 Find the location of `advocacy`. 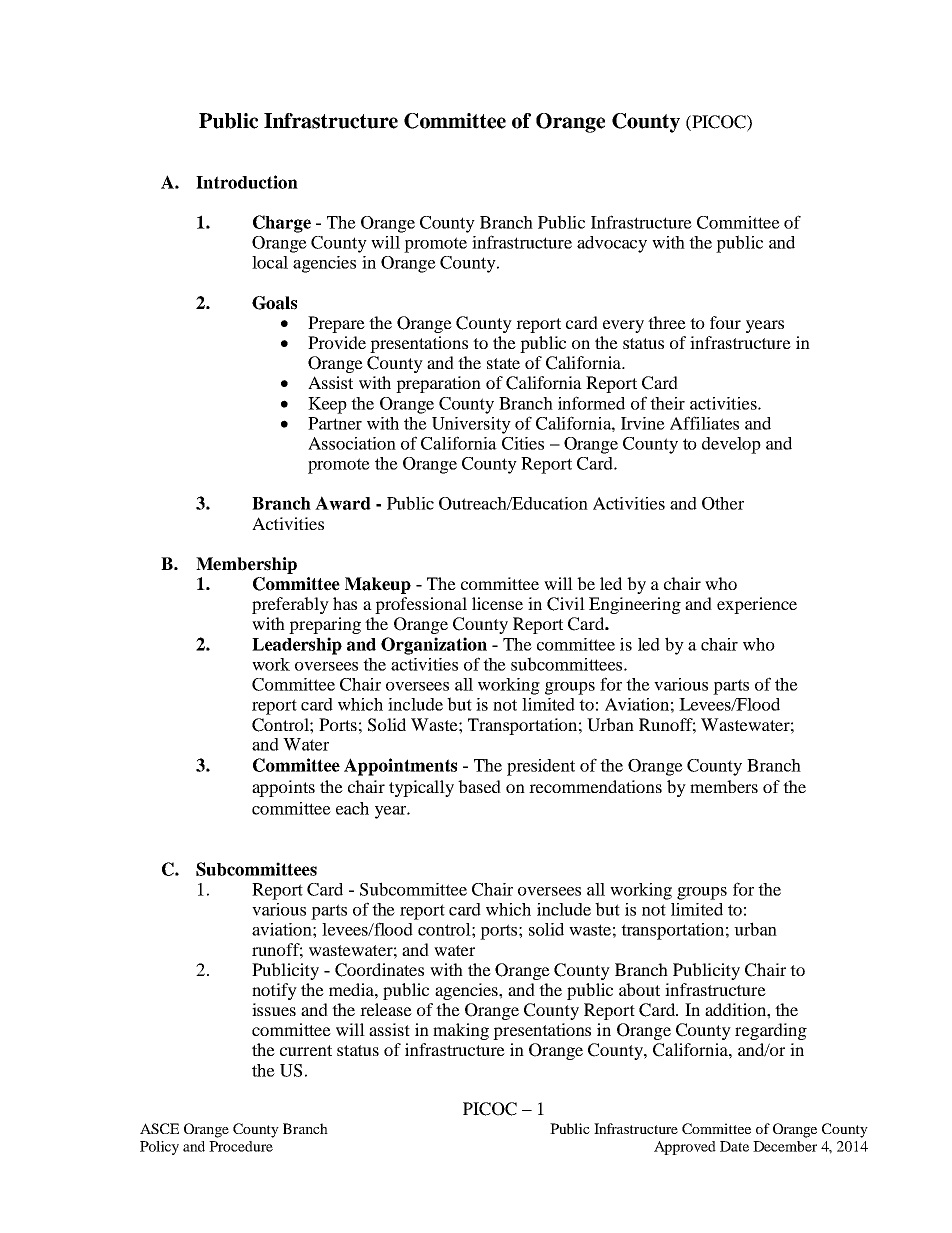

advocacy is located at coordinates (612, 244).
